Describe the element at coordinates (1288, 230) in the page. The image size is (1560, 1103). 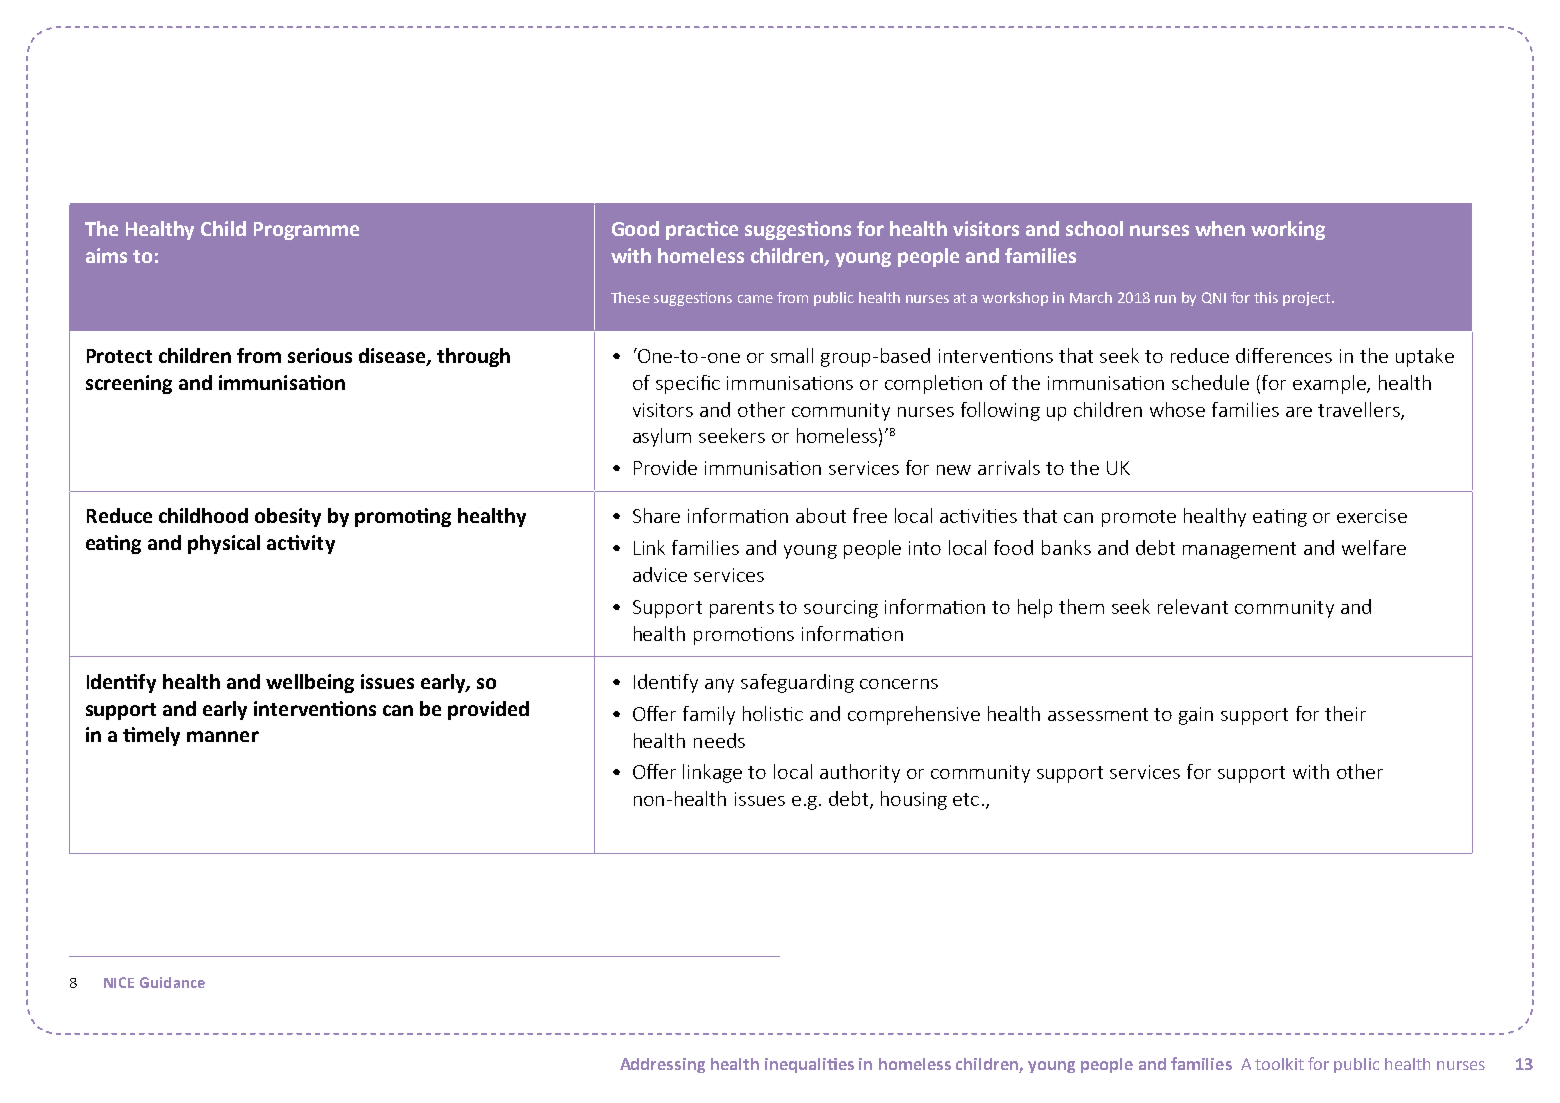
I see `working` at that location.
